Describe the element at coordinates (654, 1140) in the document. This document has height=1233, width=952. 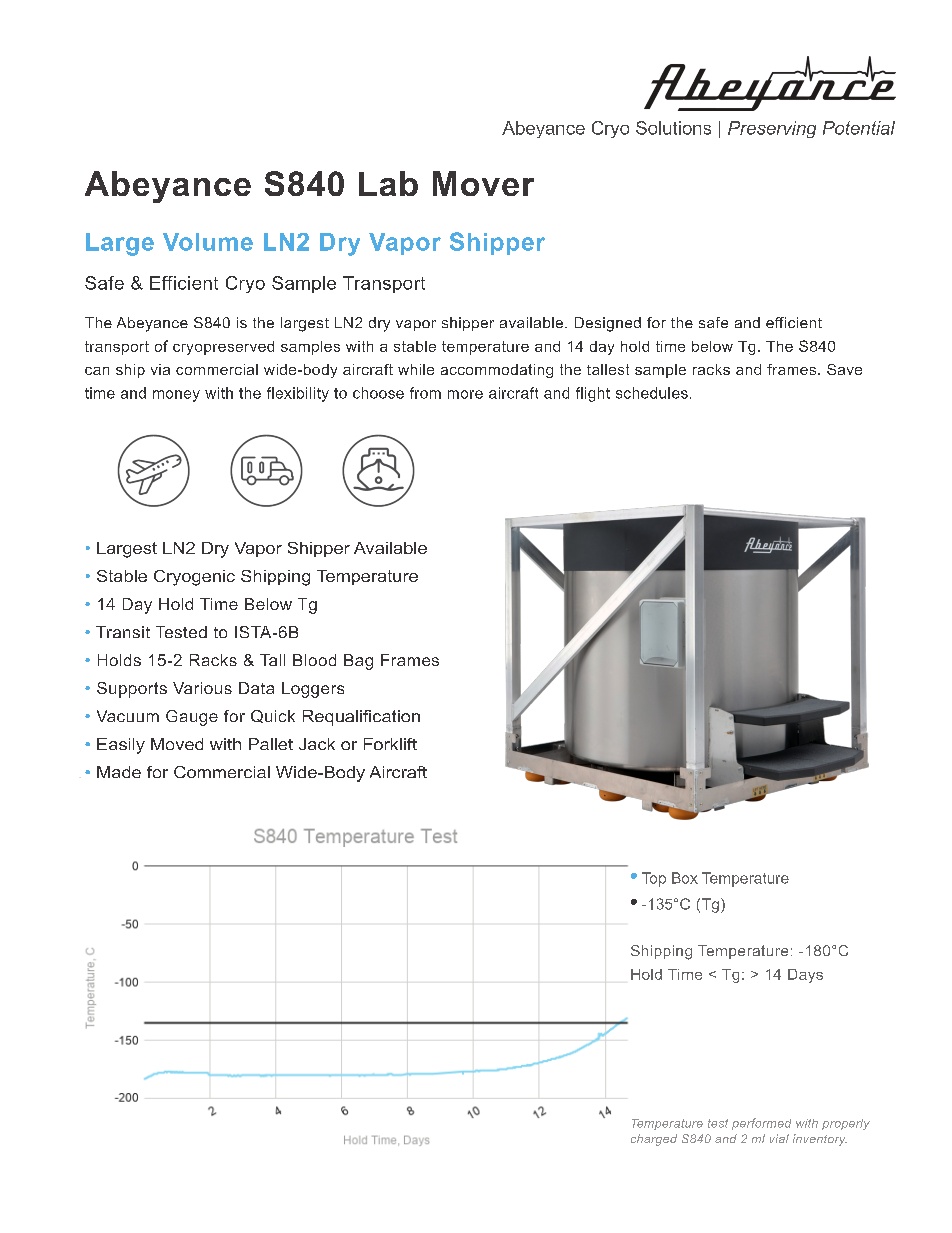
I see `charged` at that location.
